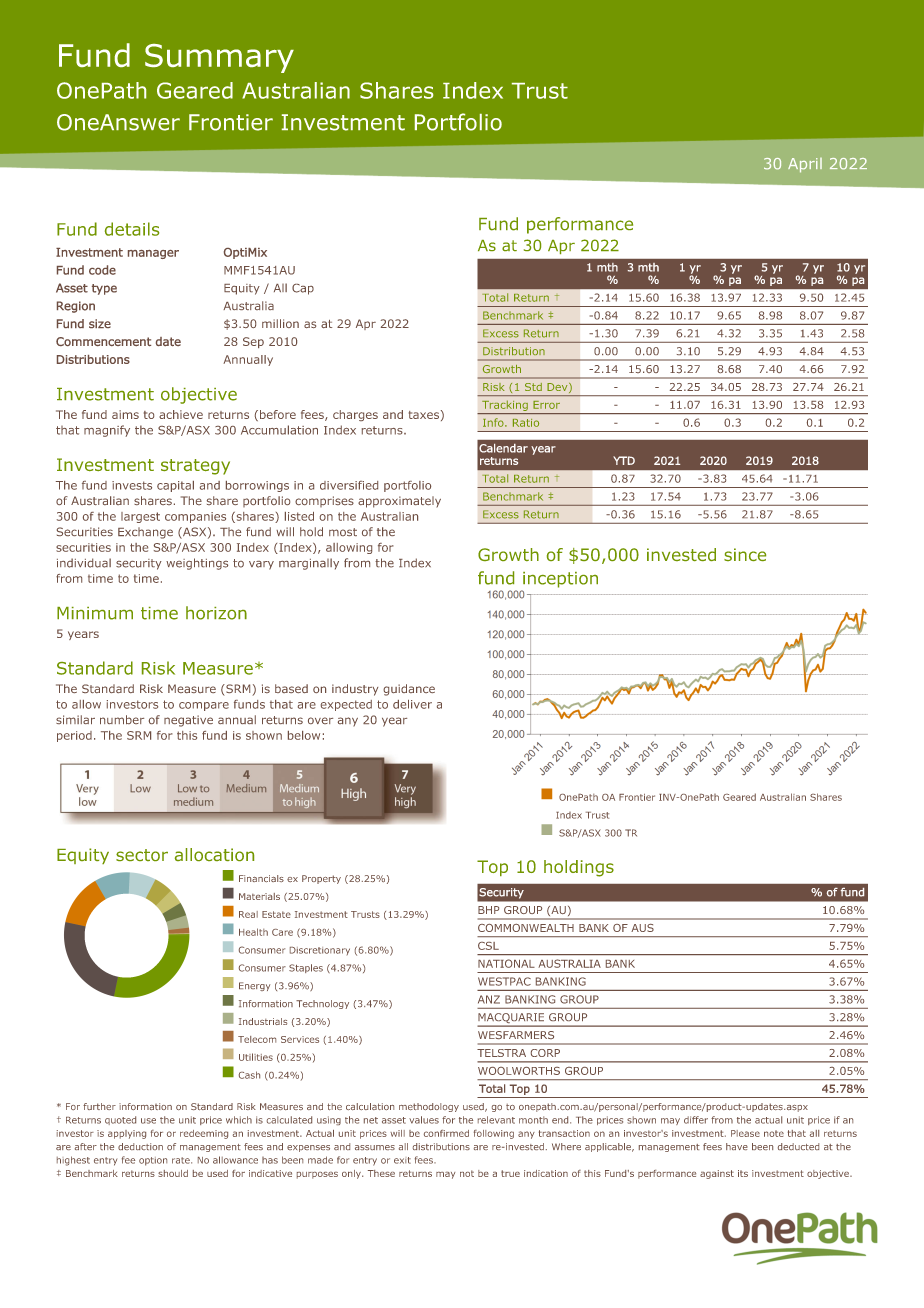 Image resolution: width=924 pixels, height=1308 pixels. I want to click on million, so click(280, 323).
